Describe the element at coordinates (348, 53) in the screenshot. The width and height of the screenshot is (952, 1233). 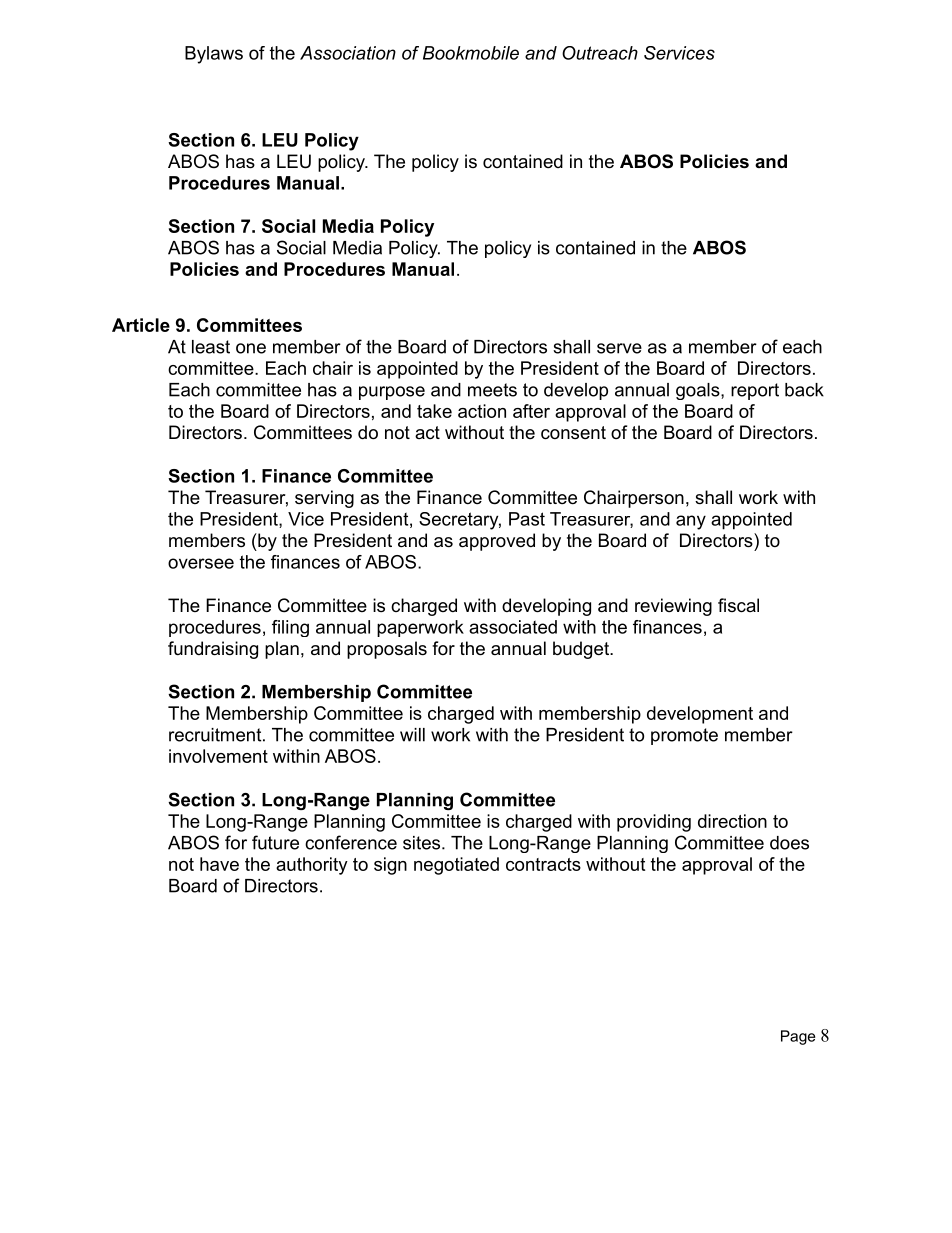
I see `Association` at that location.
